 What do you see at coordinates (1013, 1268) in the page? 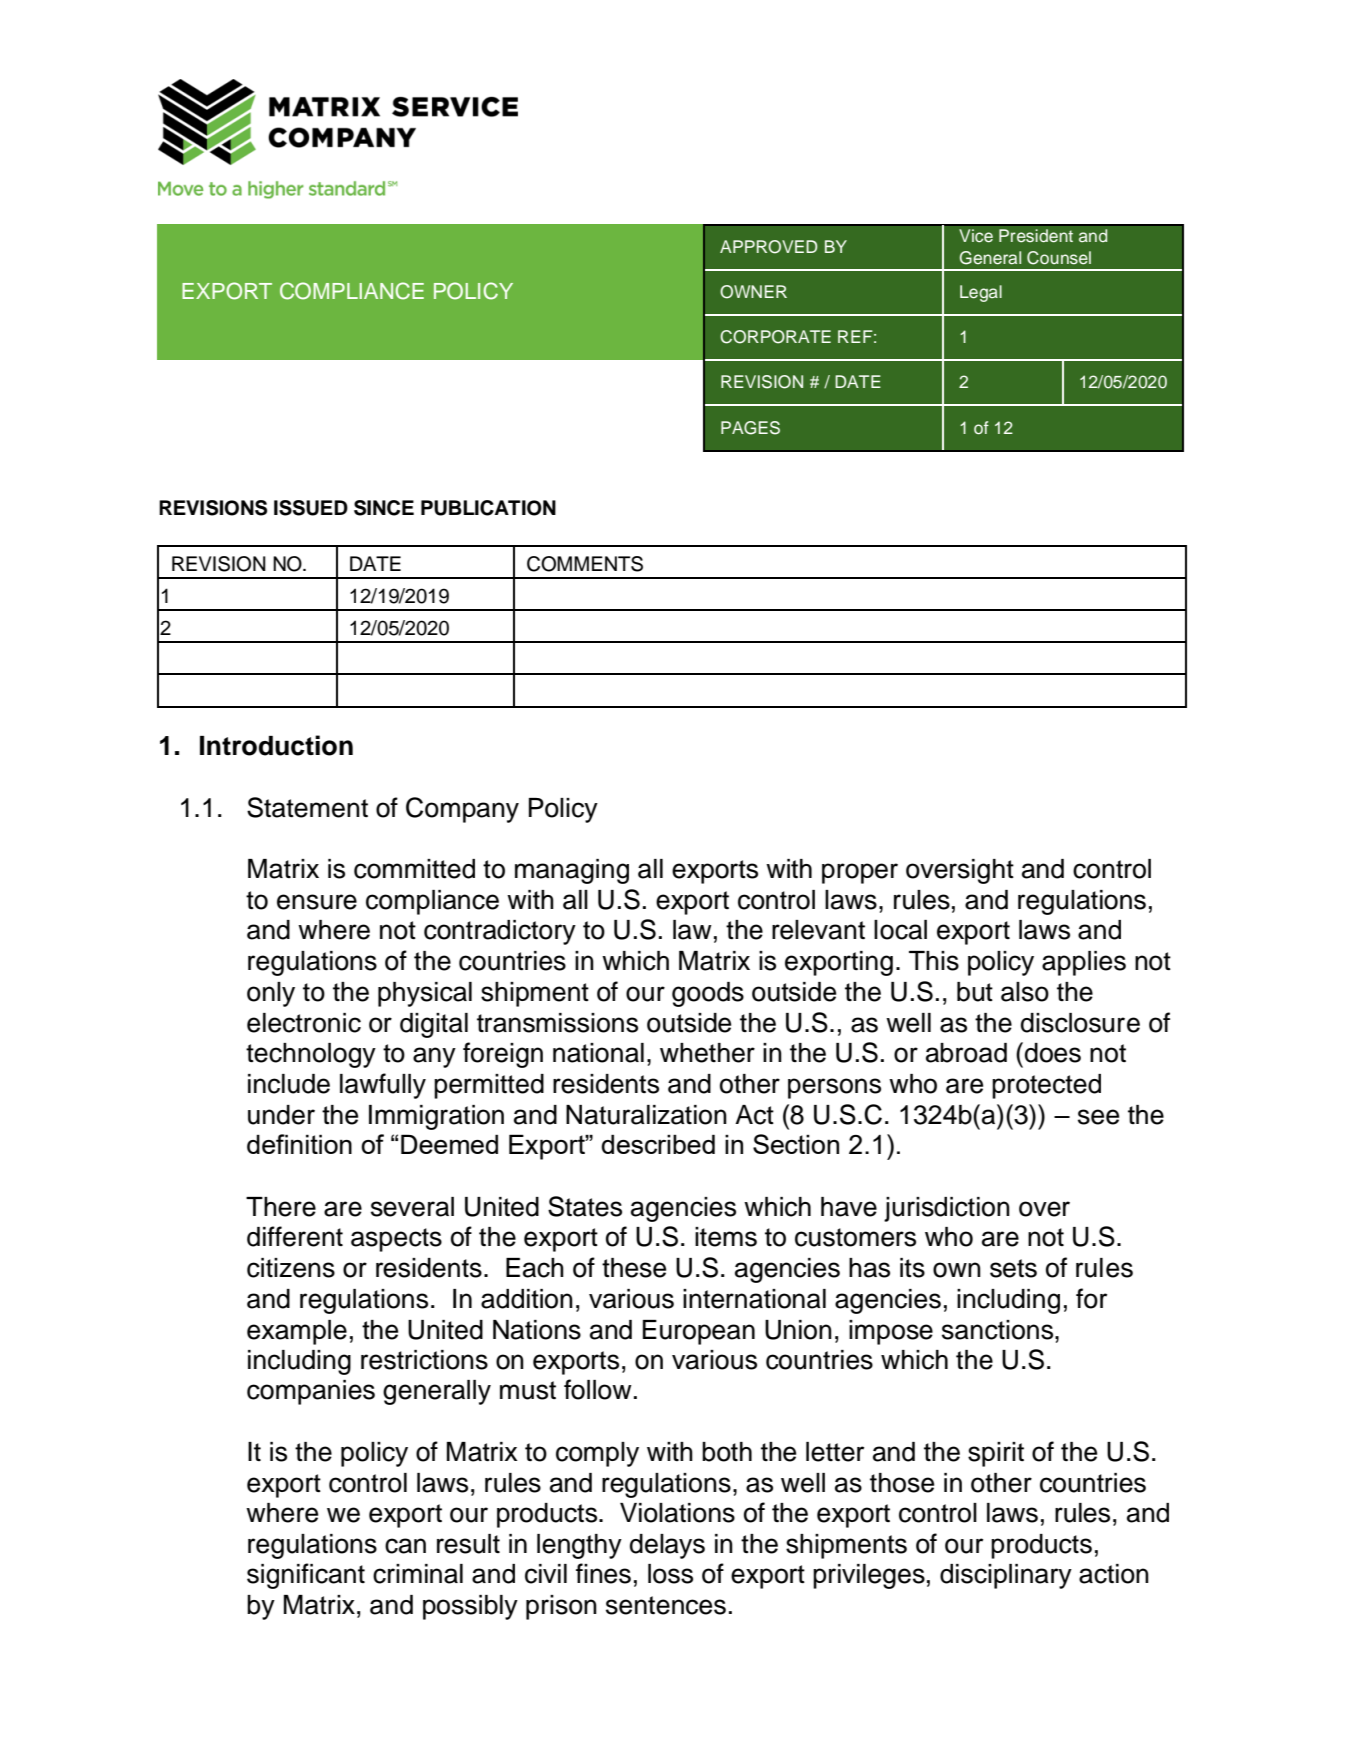
I see `sets` at bounding box center [1013, 1268].
